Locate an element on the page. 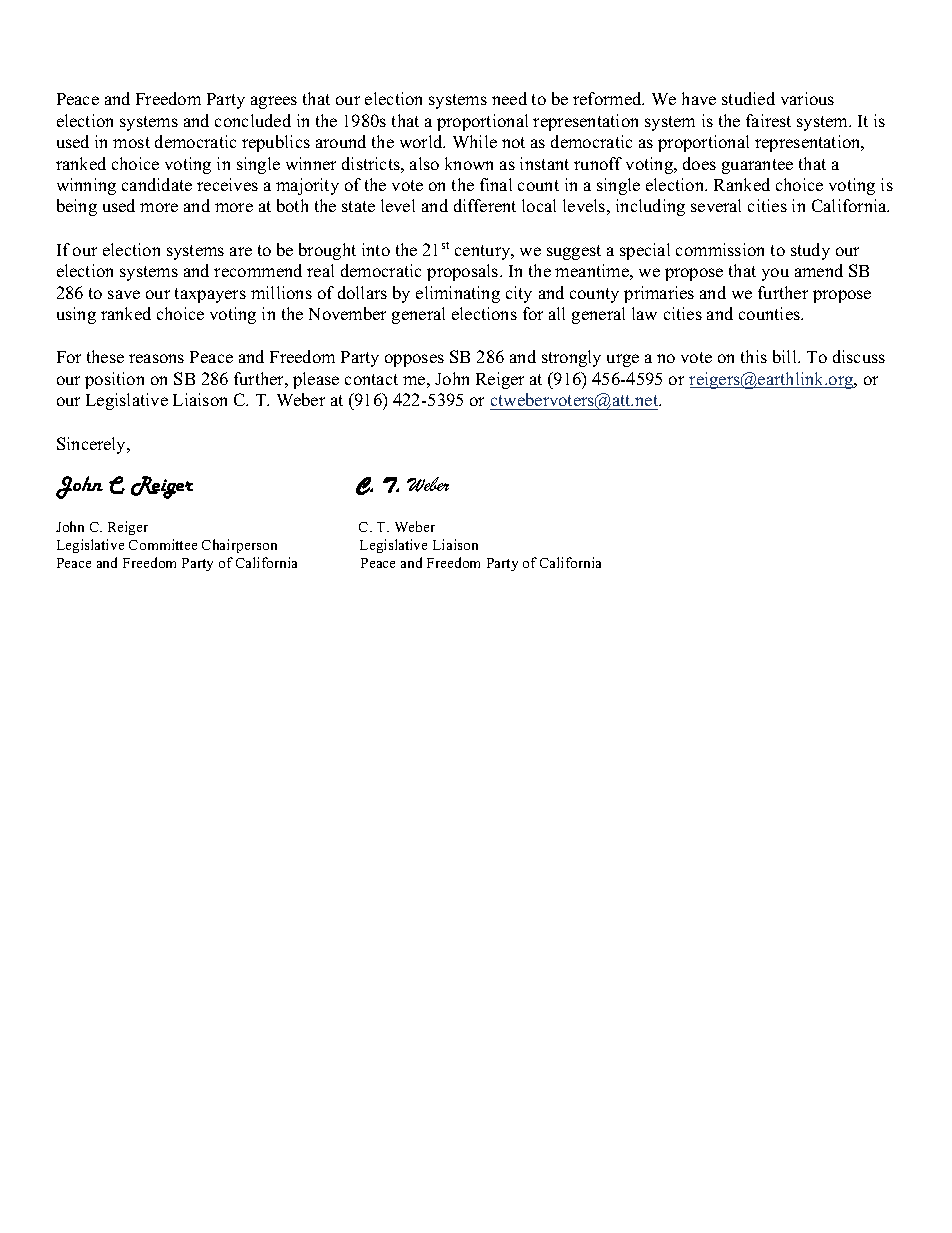 This document has width=952, height=1233. being is located at coordinates (77, 207).
